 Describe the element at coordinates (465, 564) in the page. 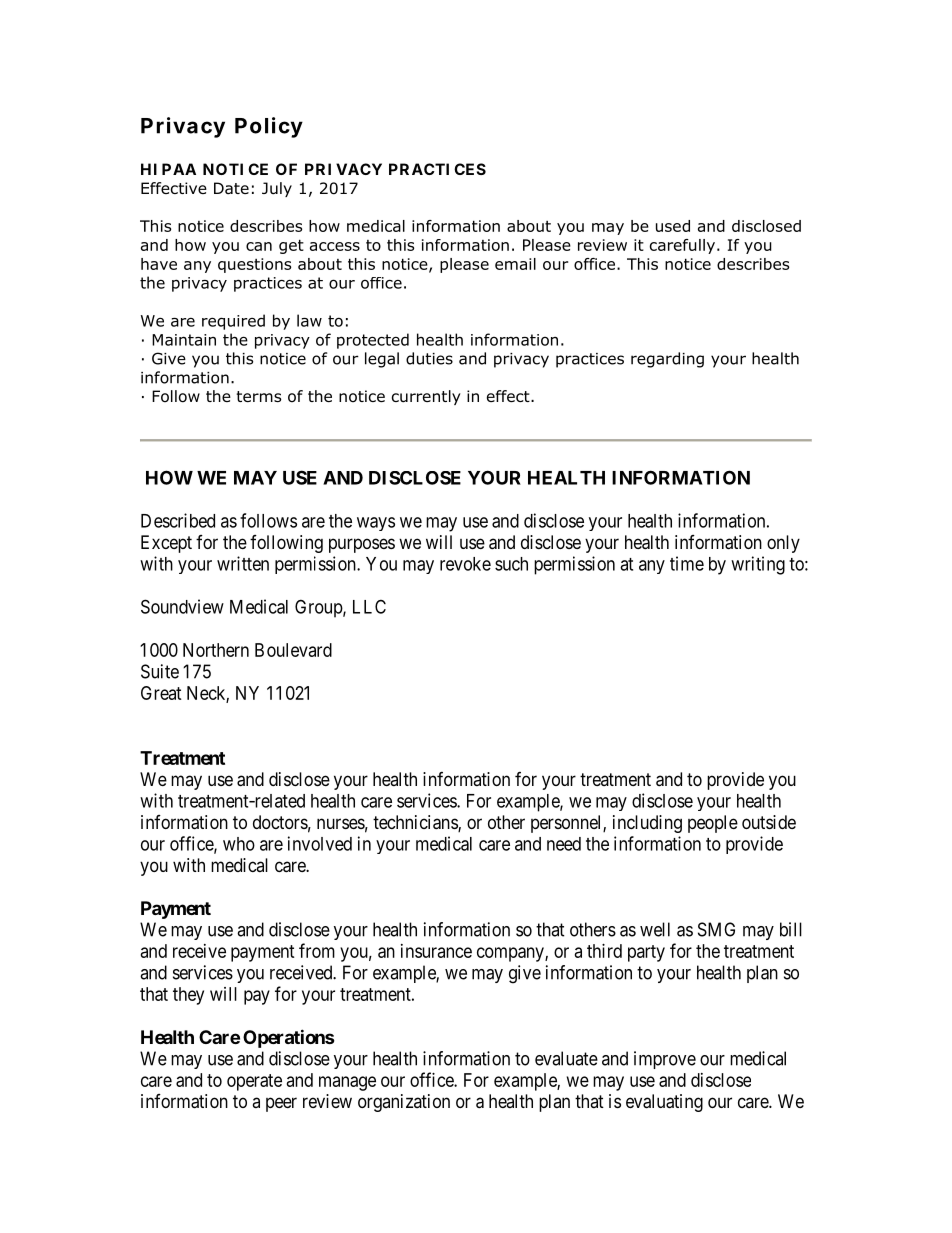

I see `revoke` at that location.
